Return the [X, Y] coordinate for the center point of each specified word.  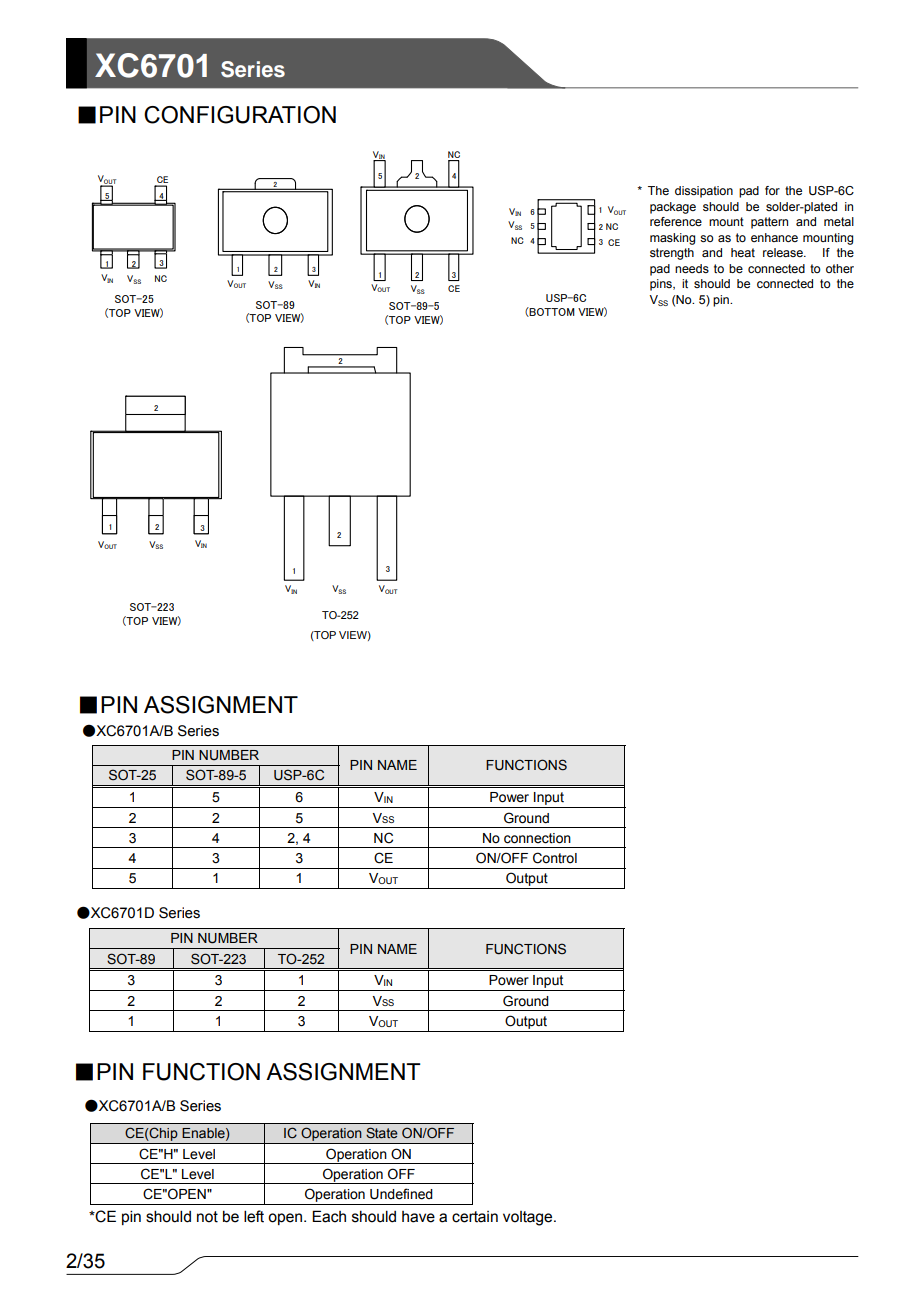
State [382, 1133]
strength [672, 254]
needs [692, 268]
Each [329, 1216]
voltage [529, 1218]
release [784, 252]
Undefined [401, 1194]
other [840, 268]
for [772, 190]
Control [555, 858]
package [673, 208]
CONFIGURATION [240, 115]
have [418, 1217]
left [254, 1216]
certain [475, 1217]
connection [537, 838]
